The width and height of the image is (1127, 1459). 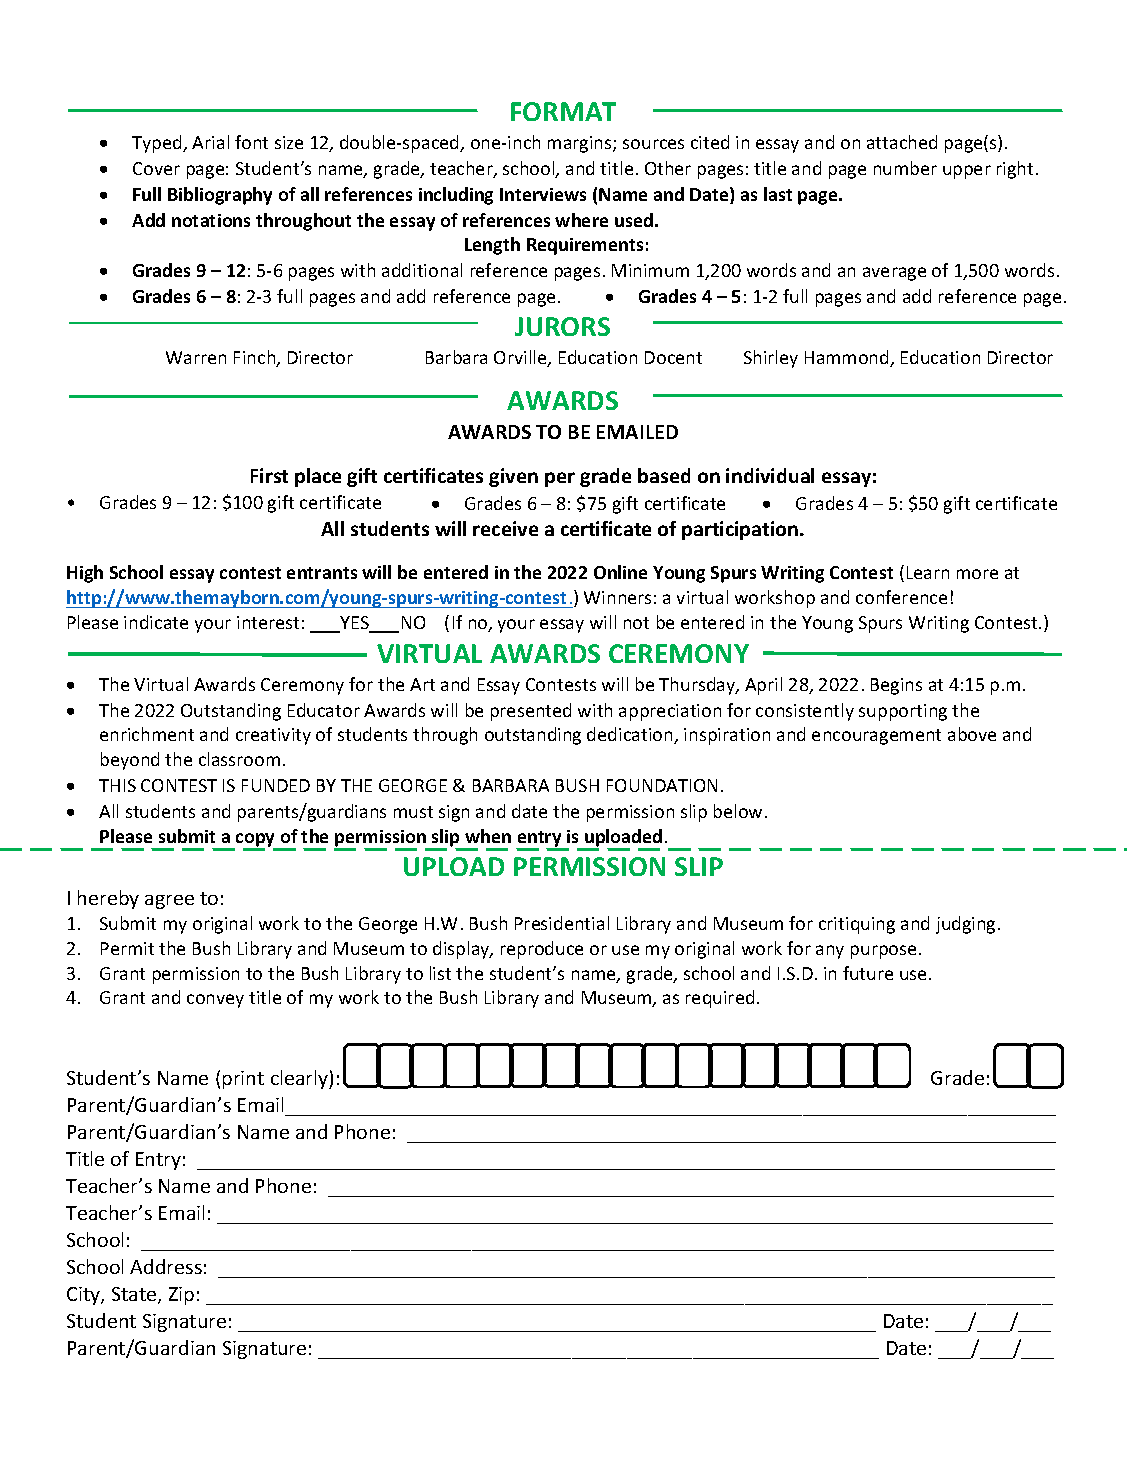 I want to click on presented, so click(x=531, y=712).
